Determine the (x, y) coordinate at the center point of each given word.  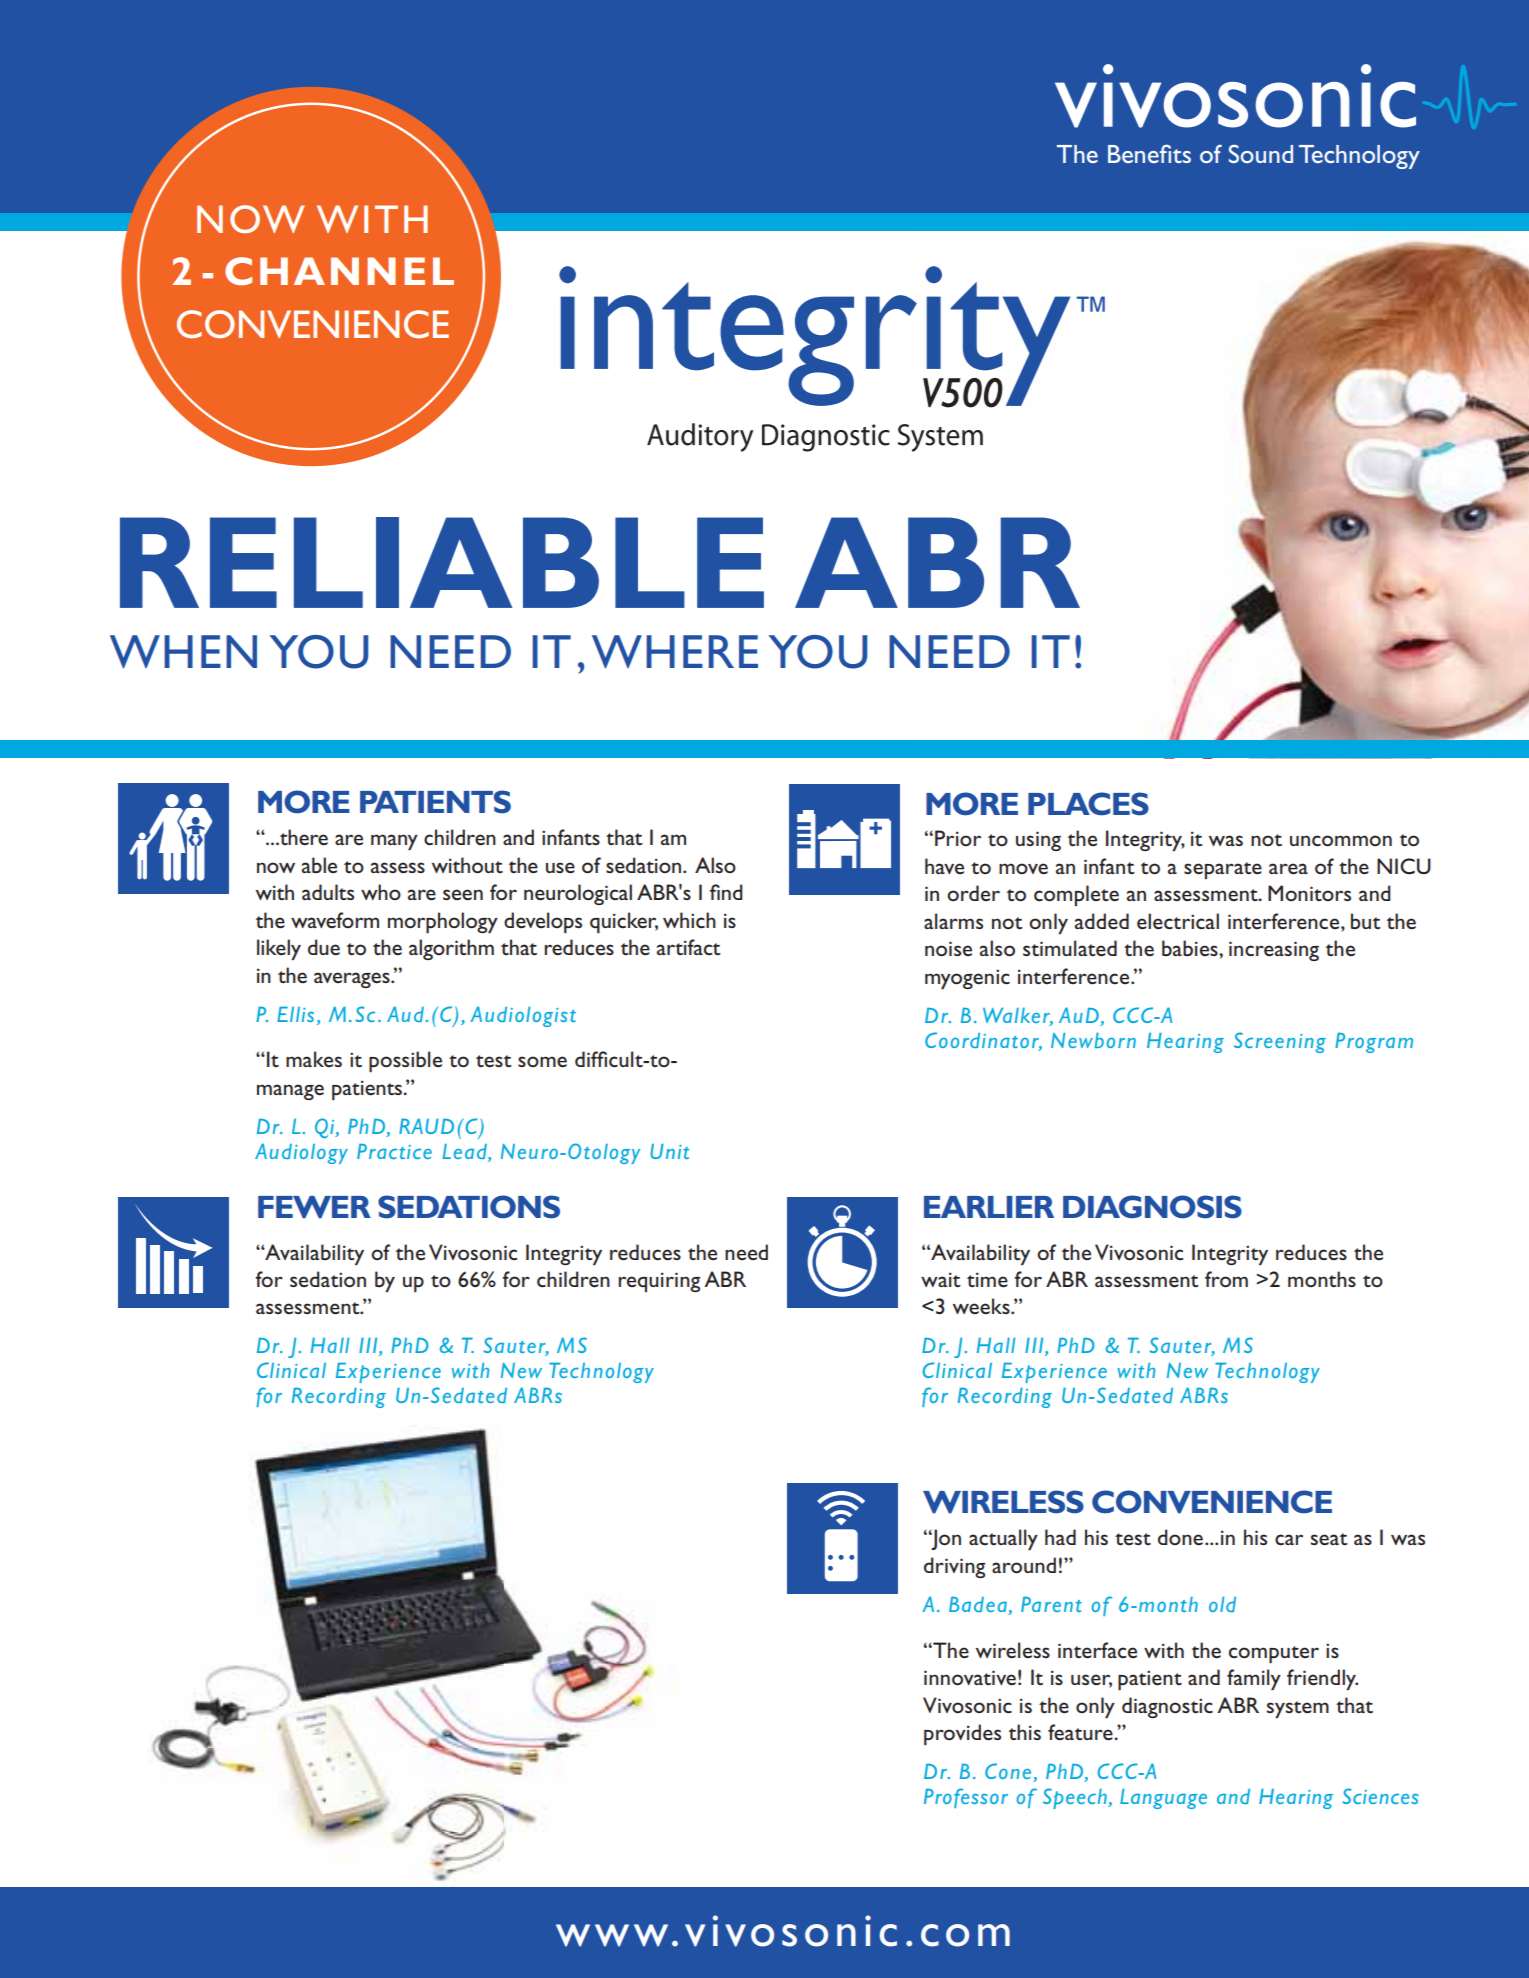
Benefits (1149, 153)
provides (962, 1734)
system (1298, 1709)
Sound (1261, 153)
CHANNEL (339, 271)
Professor (966, 1798)
